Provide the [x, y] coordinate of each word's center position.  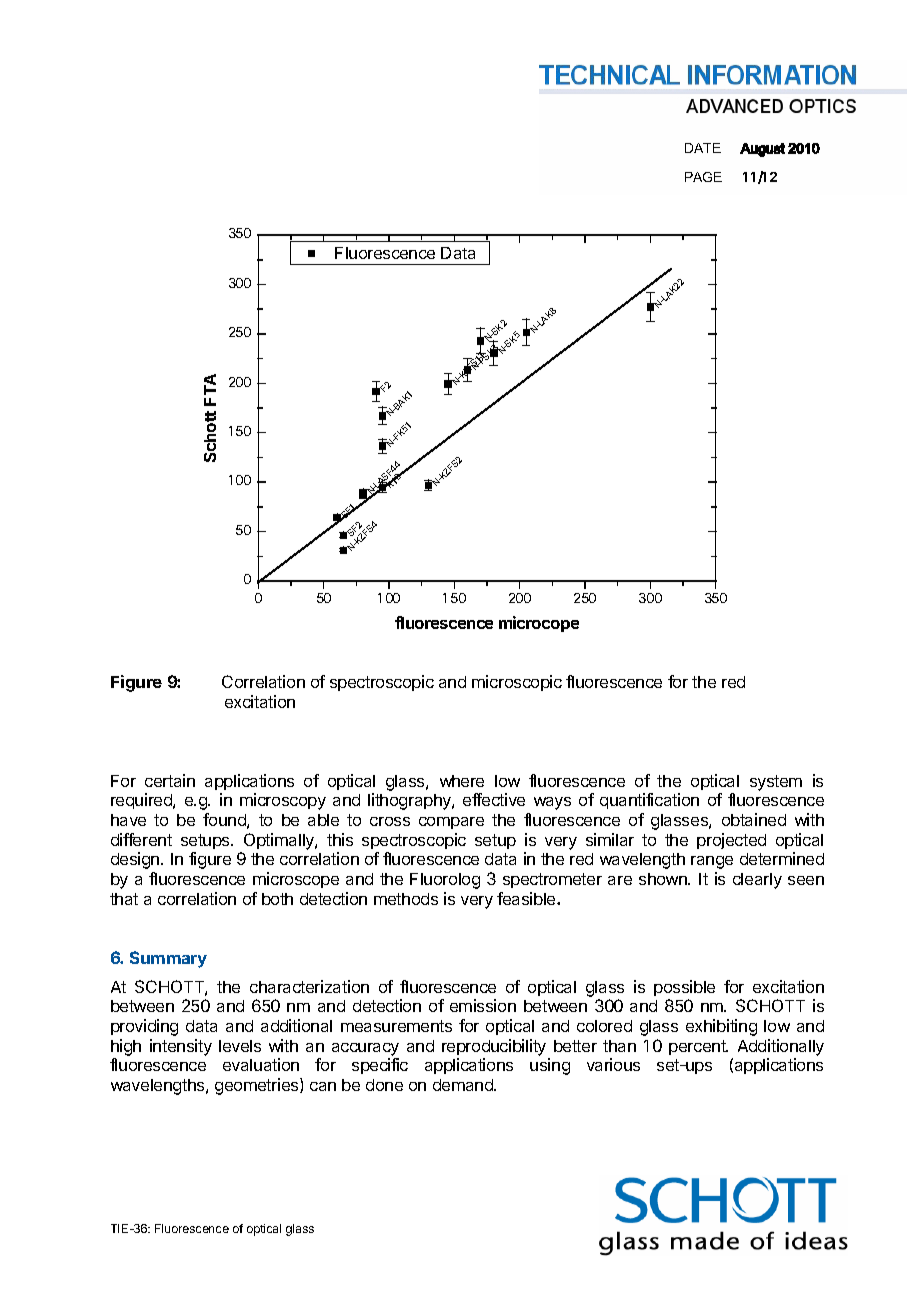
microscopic [517, 683]
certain [170, 780]
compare [451, 823]
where [462, 781]
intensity [181, 1047]
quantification [649, 801]
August [762, 150]
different [141, 839]
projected [731, 841]
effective [494, 799]
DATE [703, 148]
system [776, 783]
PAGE [703, 177]
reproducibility [494, 1047]
